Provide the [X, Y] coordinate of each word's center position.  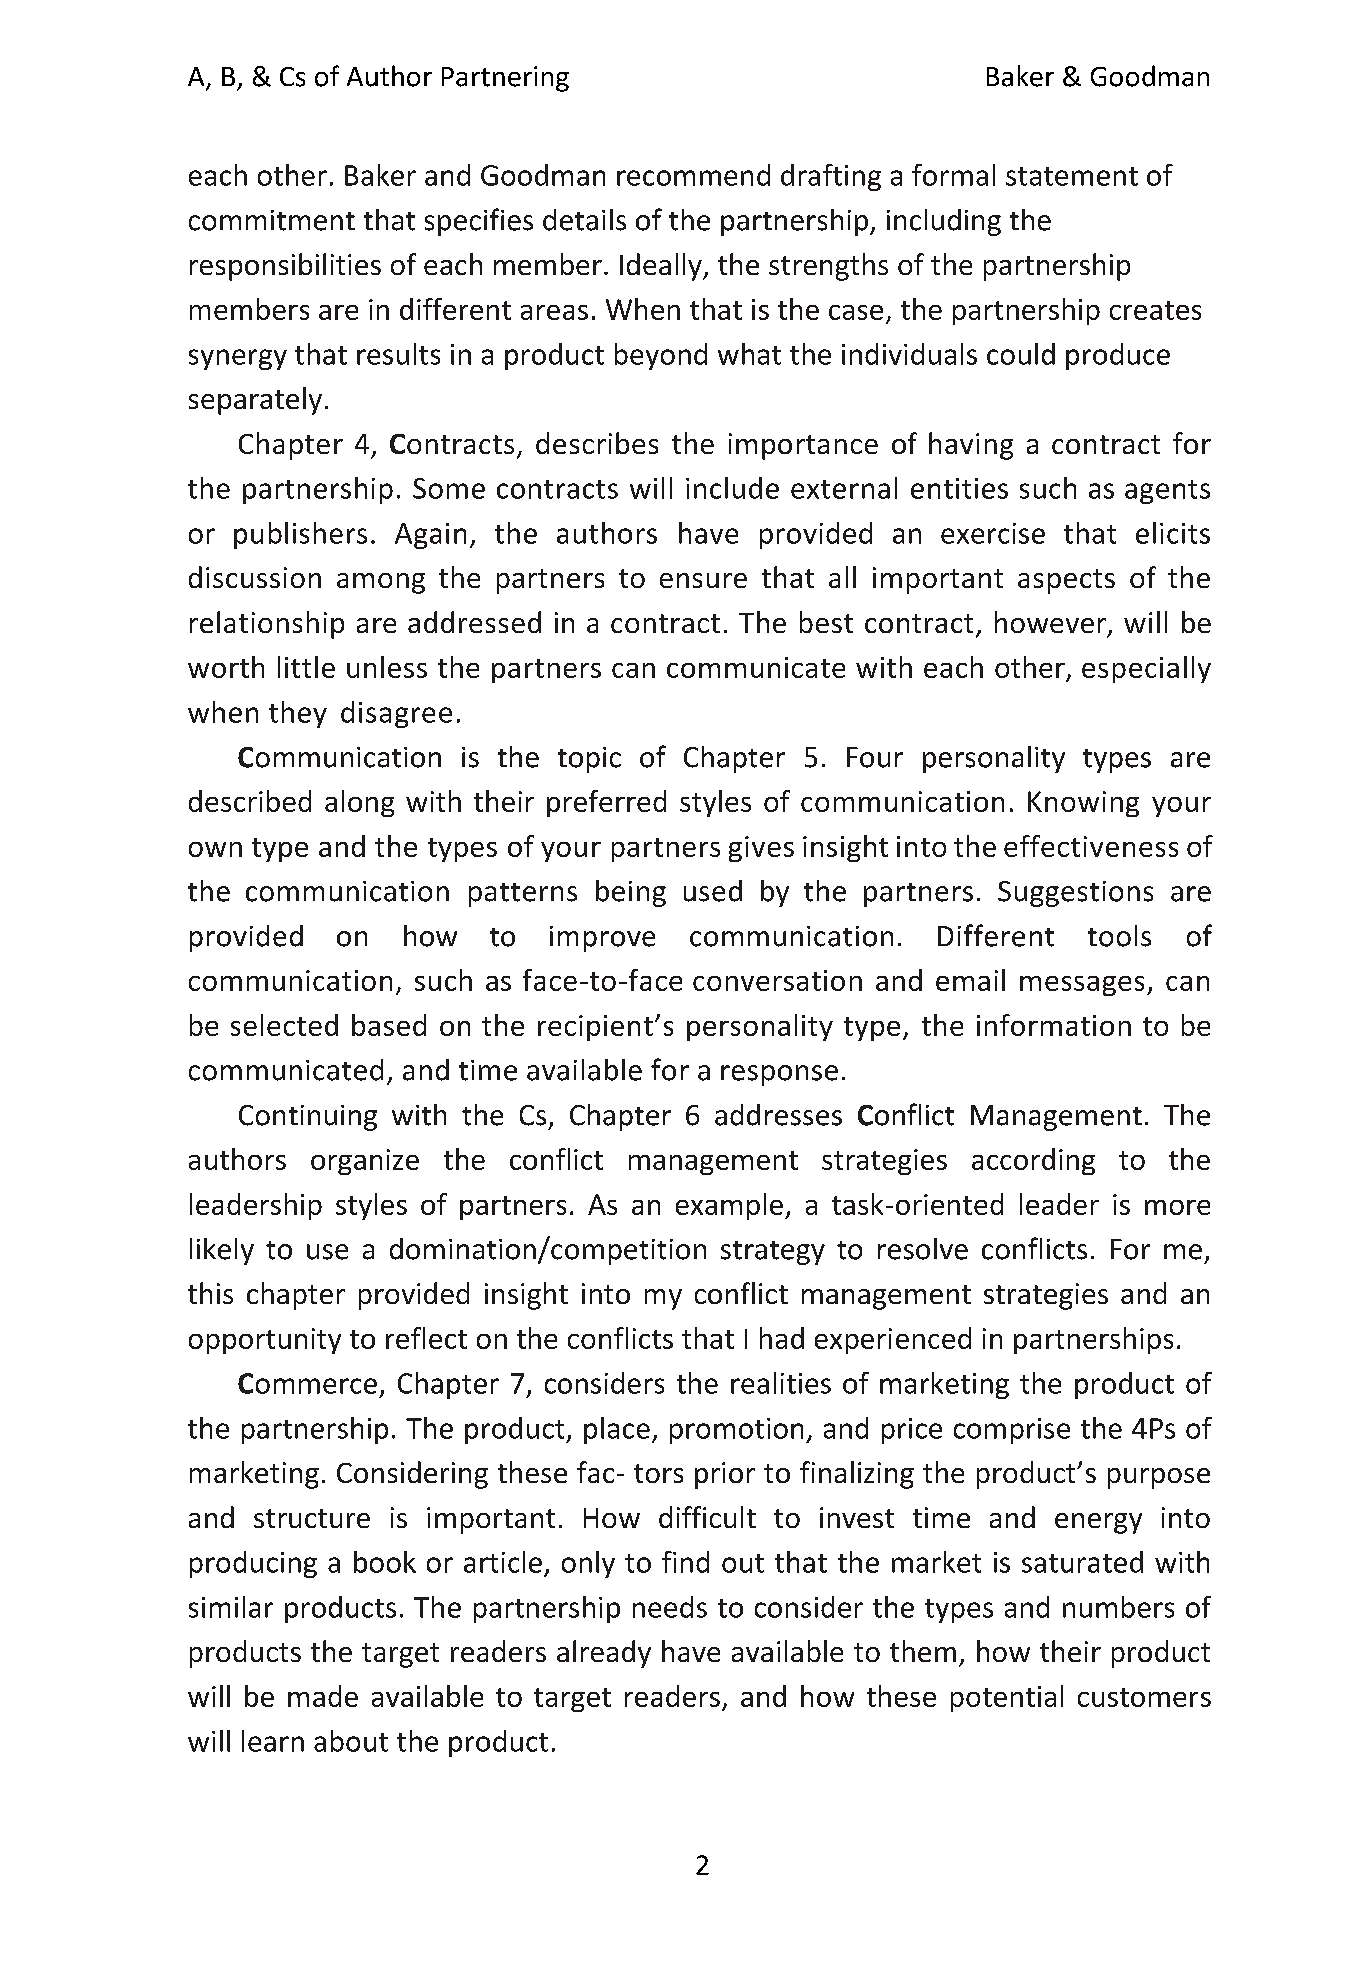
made [323, 1696]
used [713, 891]
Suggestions [1075, 894]
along [359, 803]
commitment [272, 220]
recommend [693, 175]
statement [1072, 176]
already [604, 1654]
